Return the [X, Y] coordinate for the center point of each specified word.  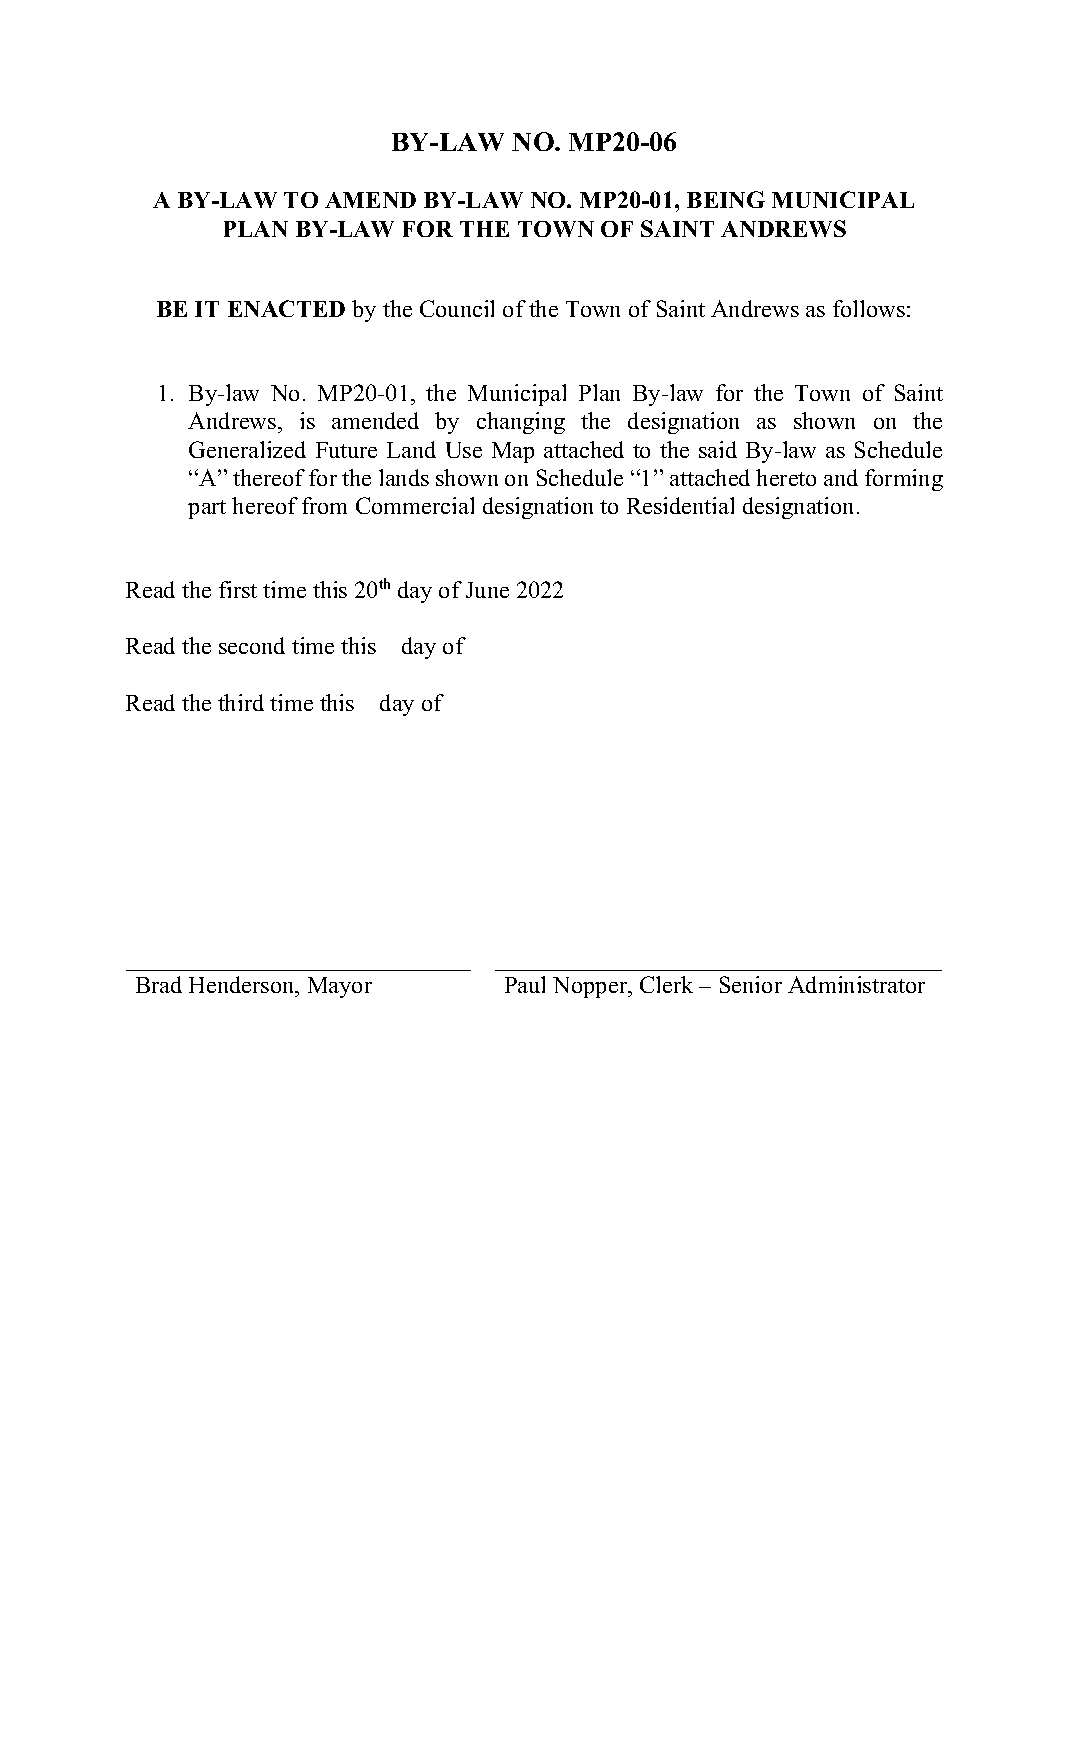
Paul [525, 984]
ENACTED [286, 308]
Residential [680, 505]
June [487, 590]
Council [457, 308]
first [238, 589]
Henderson [243, 984]
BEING [726, 199]
